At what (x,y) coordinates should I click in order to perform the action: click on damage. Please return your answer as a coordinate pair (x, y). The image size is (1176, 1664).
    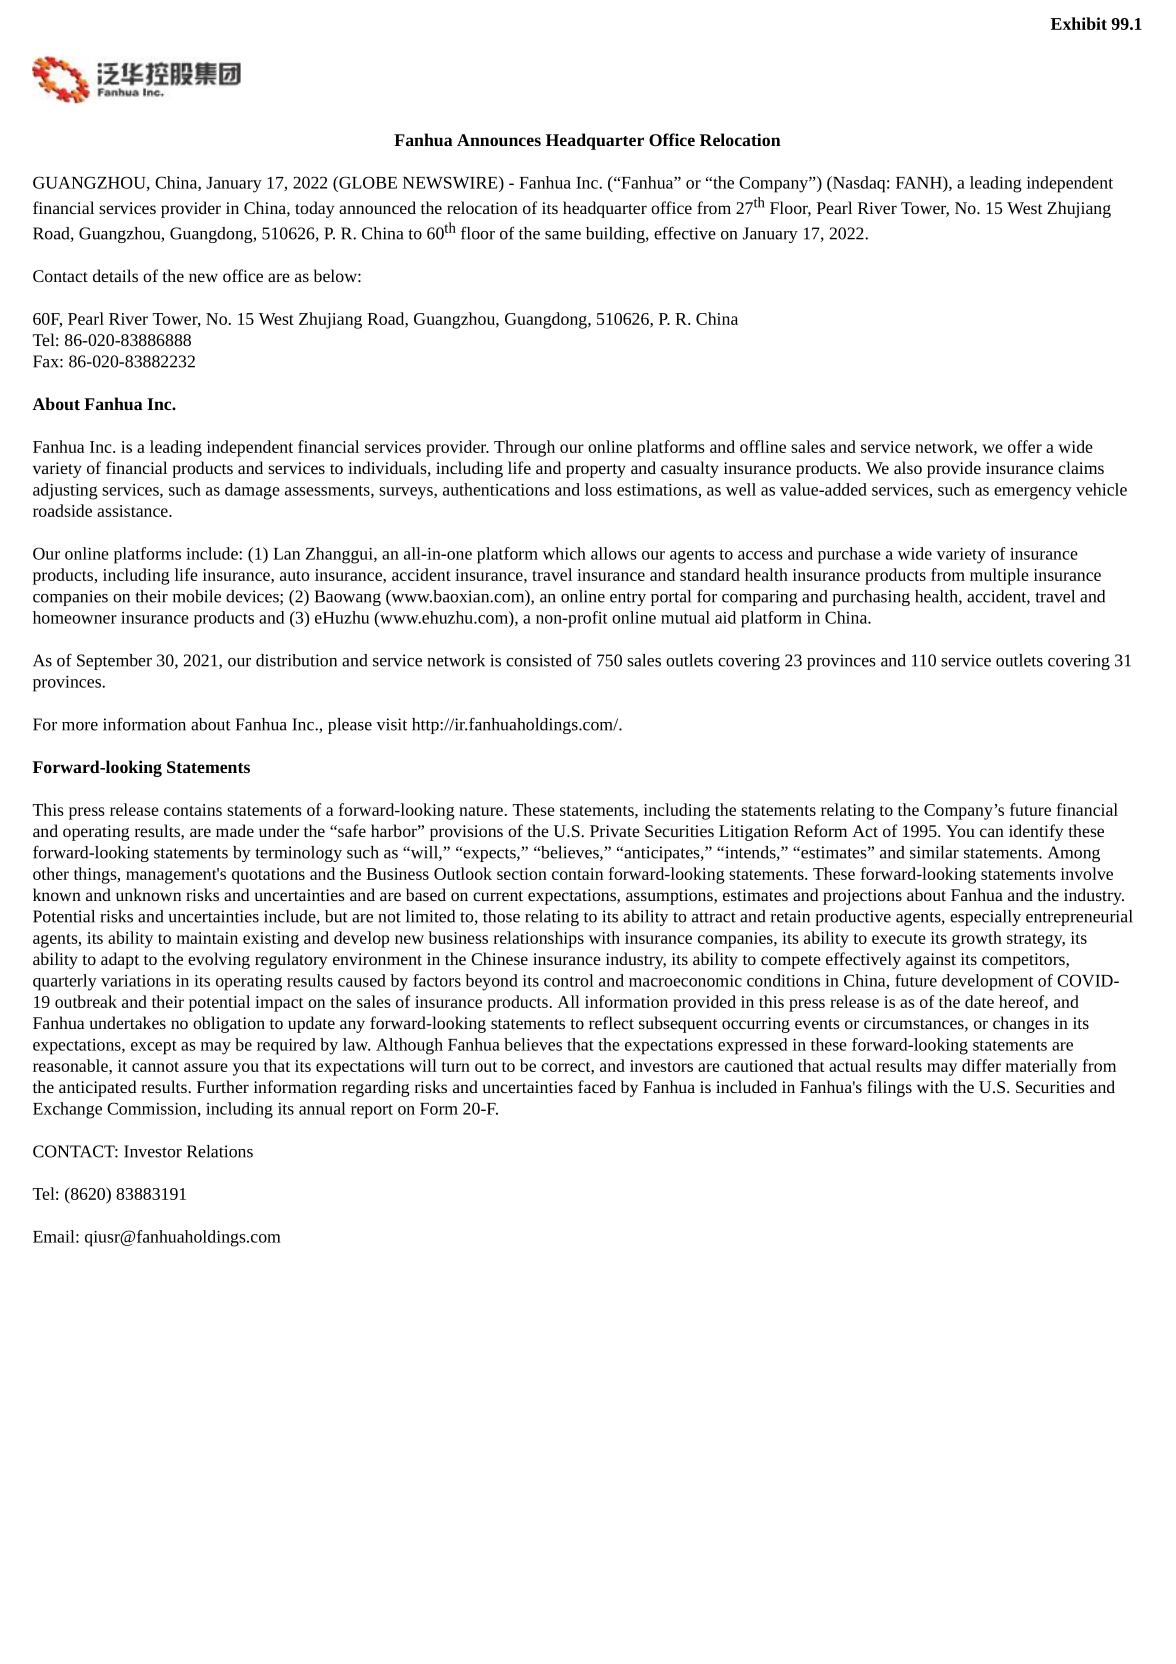
    Looking at the image, I should click on (252, 491).
